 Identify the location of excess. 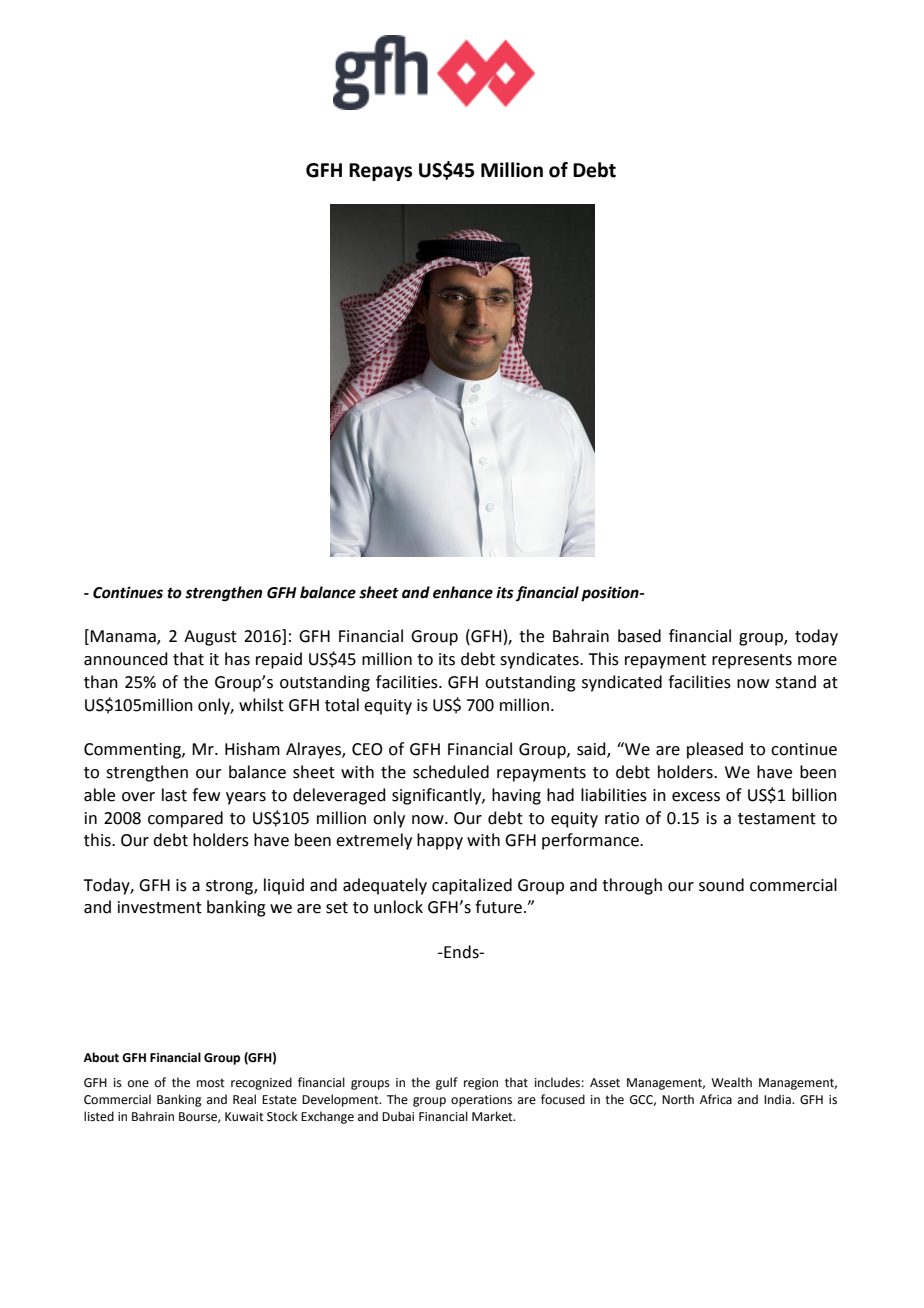
(696, 797).
